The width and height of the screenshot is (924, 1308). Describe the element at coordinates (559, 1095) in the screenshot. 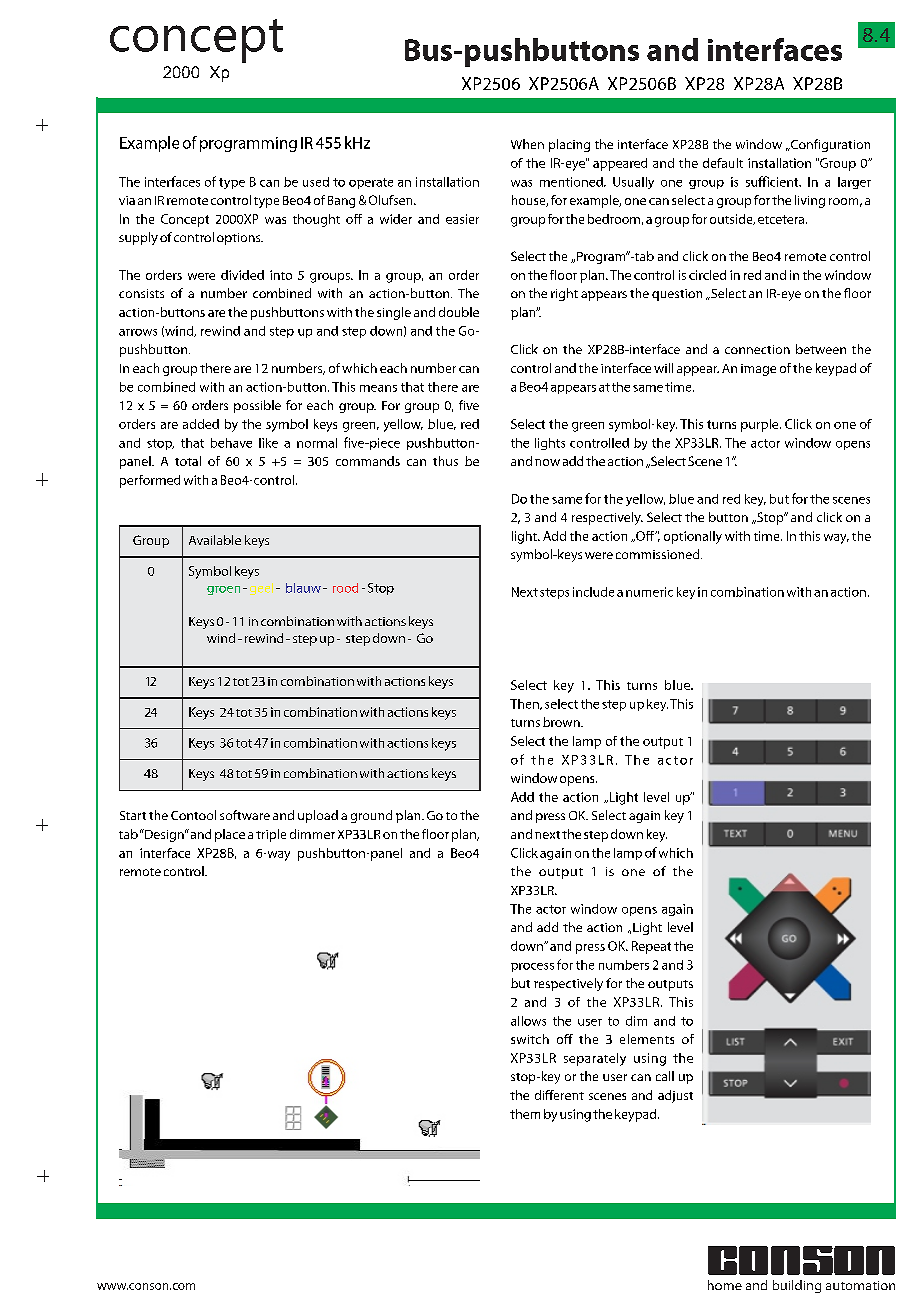

I see `different` at that location.
